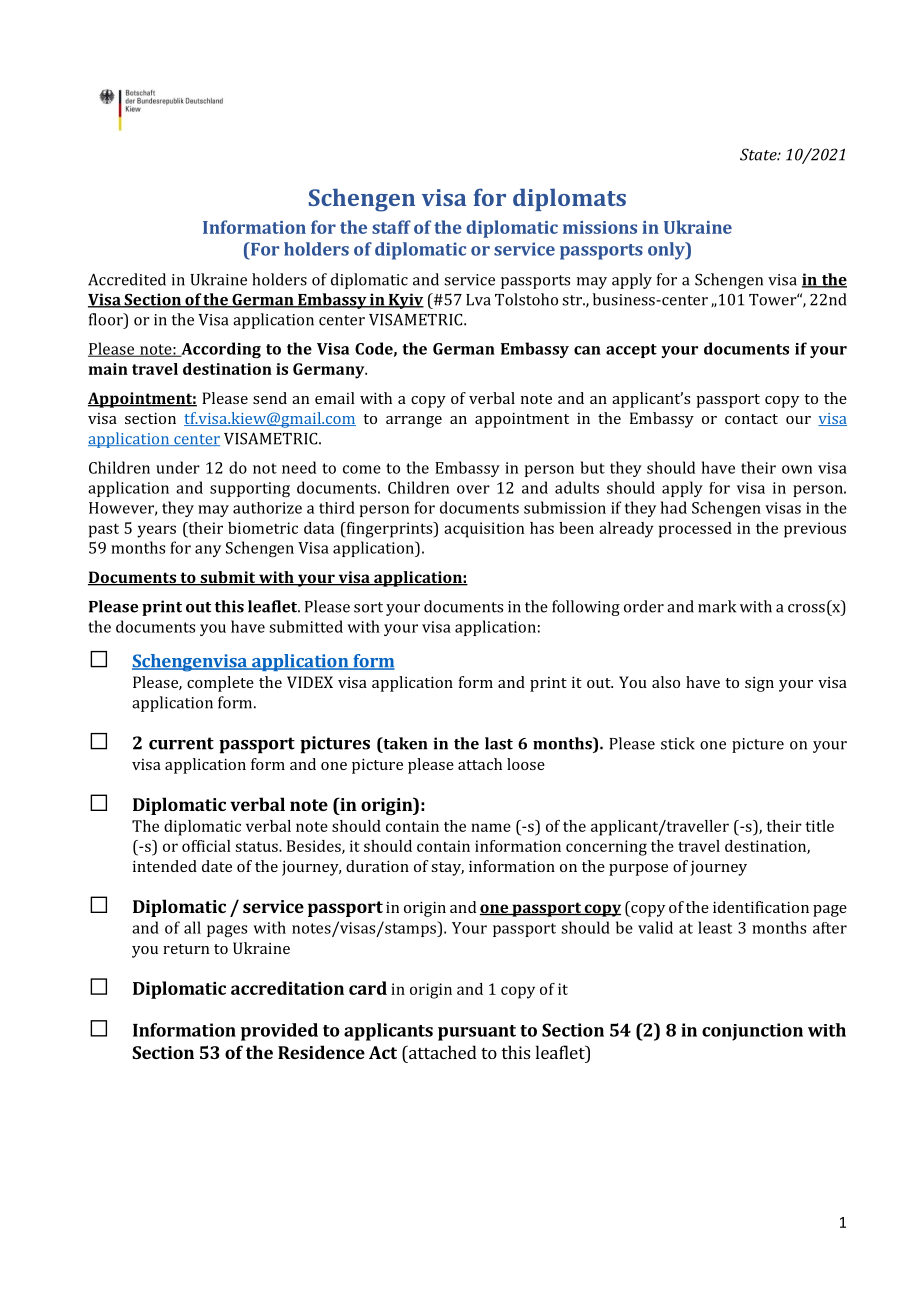  What do you see at coordinates (368, 607) in the screenshot?
I see `sort` at bounding box center [368, 607].
